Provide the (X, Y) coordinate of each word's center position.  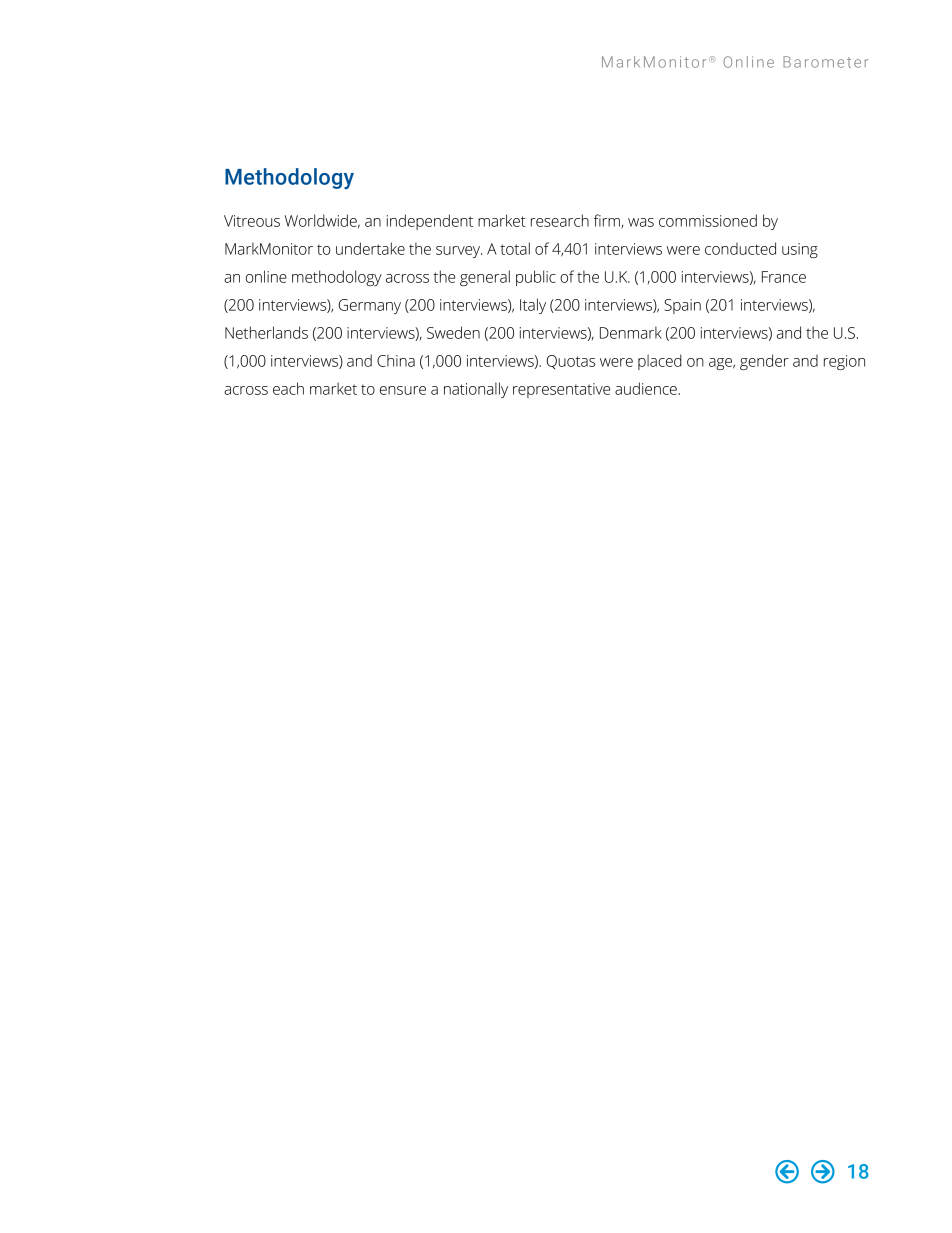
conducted (740, 248)
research (560, 220)
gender (764, 362)
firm (608, 221)
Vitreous (252, 221)
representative (561, 390)
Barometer (825, 62)
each (288, 388)
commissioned (708, 220)
